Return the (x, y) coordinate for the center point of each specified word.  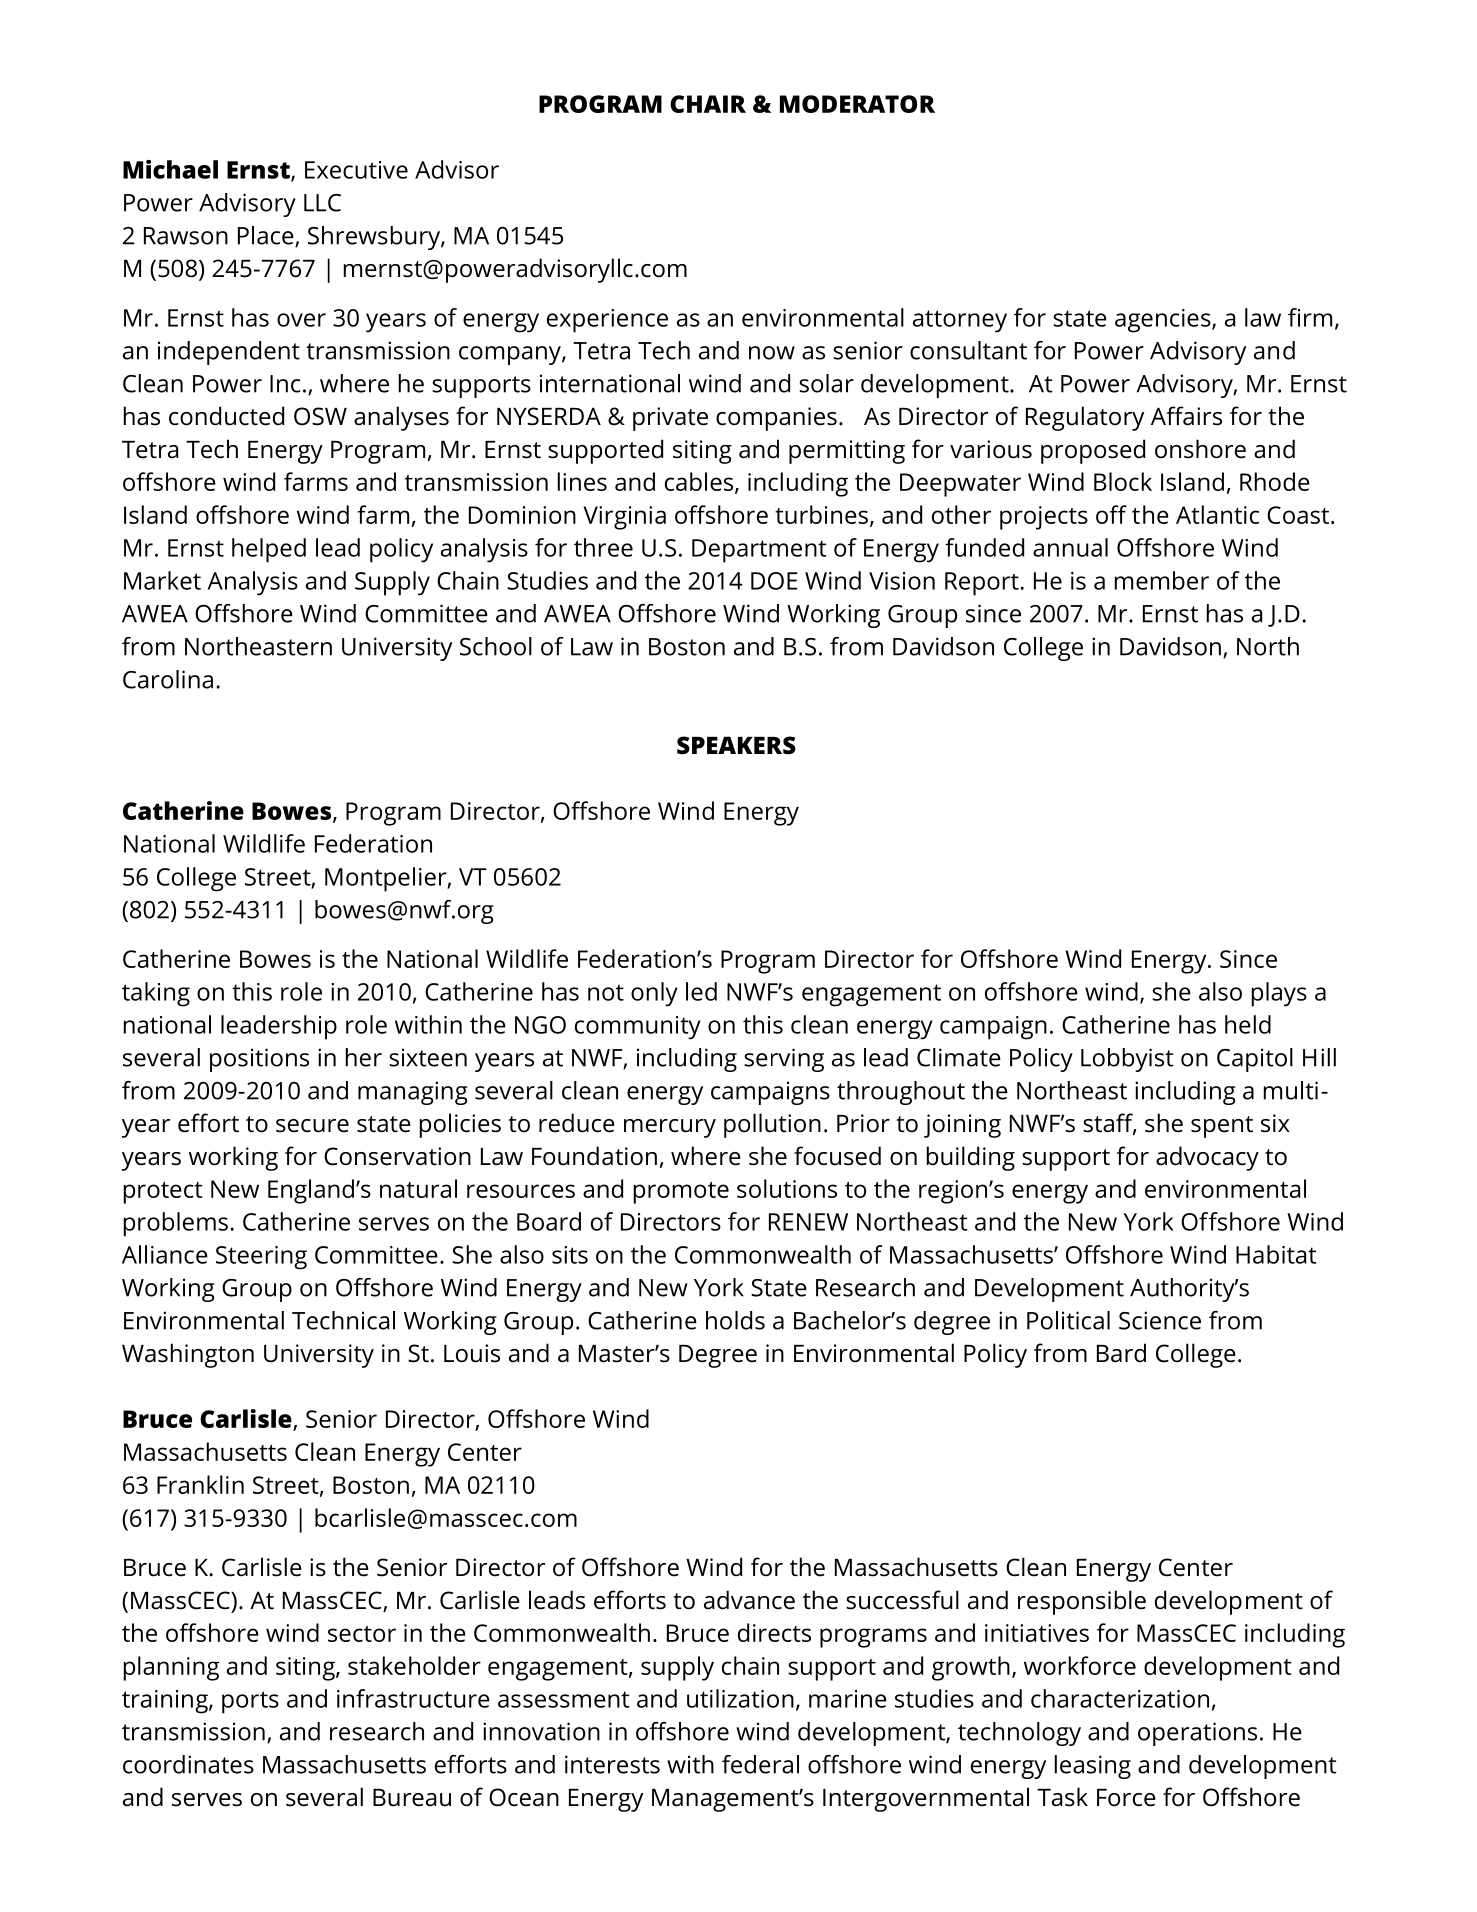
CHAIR (708, 104)
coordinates (188, 1764)
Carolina (168, 679)
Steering (261, 1258)
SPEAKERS (736, 745)
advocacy (1207, 1158)
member (1162, 580)
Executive (356, 170)
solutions (787, 1188)
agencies (1164, 321)
